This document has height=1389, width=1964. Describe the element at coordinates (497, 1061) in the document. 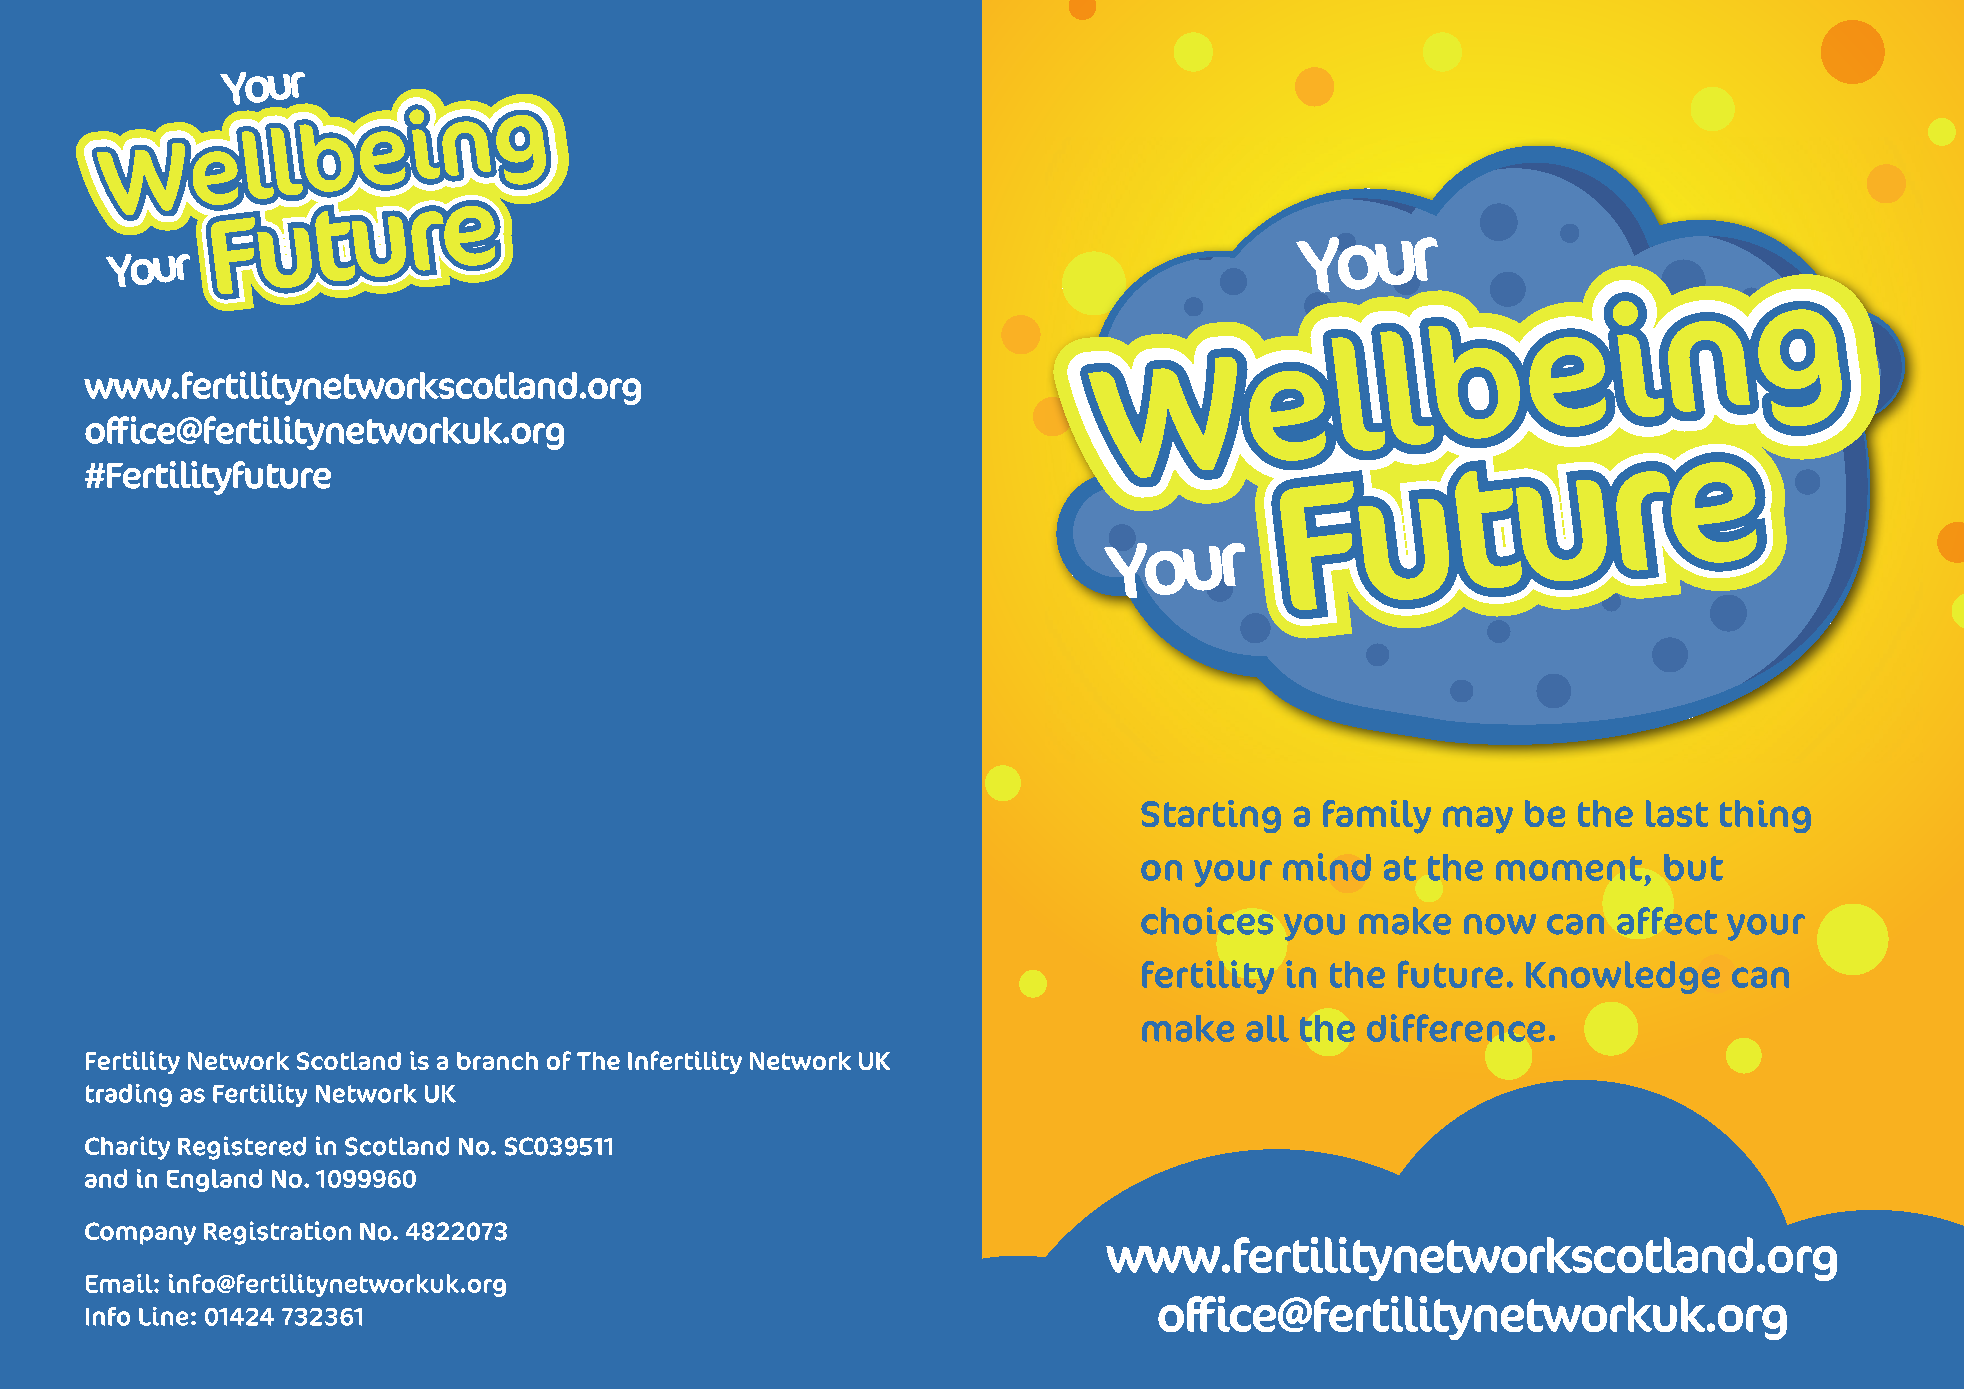

I see `branch` at that location.
